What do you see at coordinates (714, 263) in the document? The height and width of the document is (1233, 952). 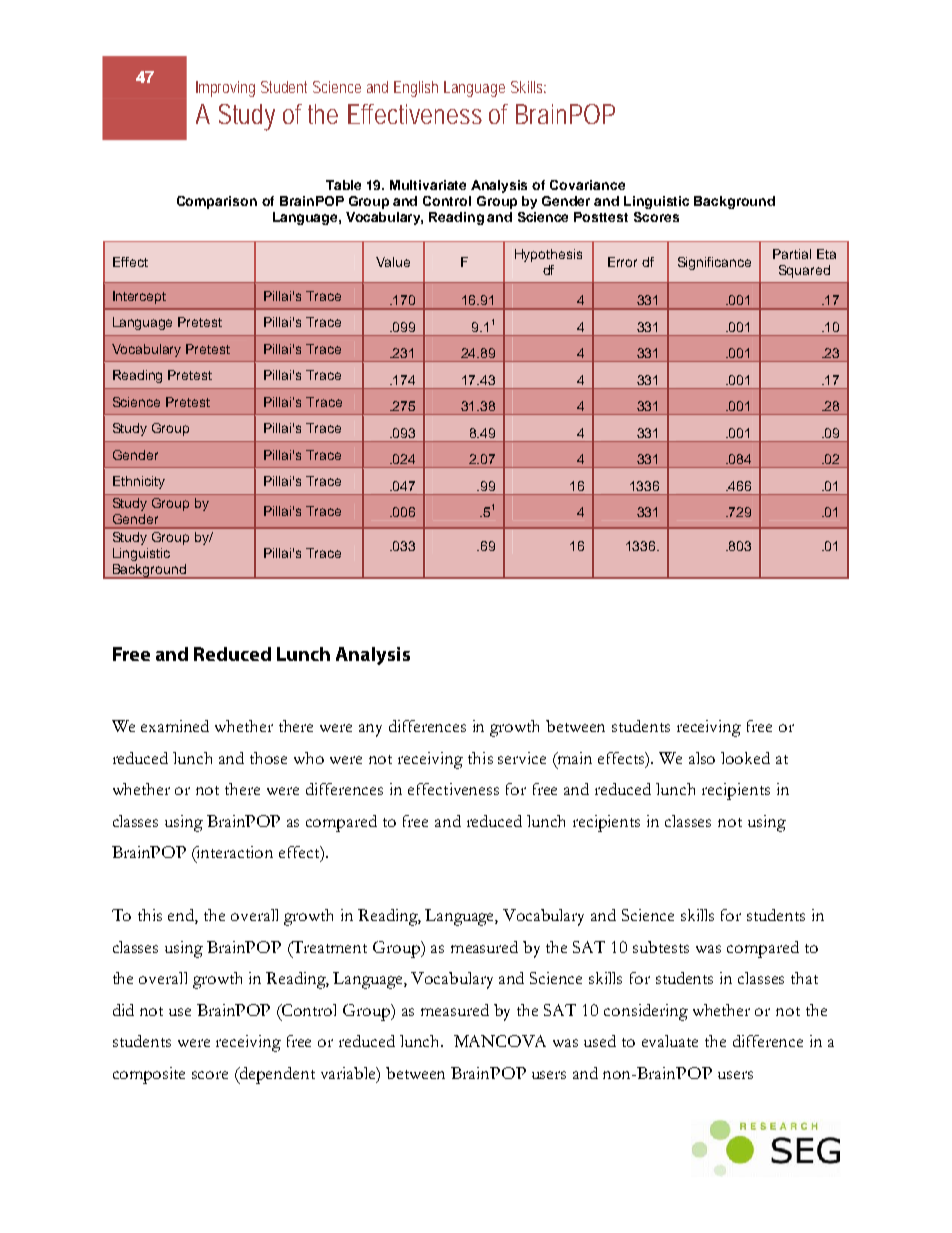 I see `Significance` at bounding box center [714, 263].
